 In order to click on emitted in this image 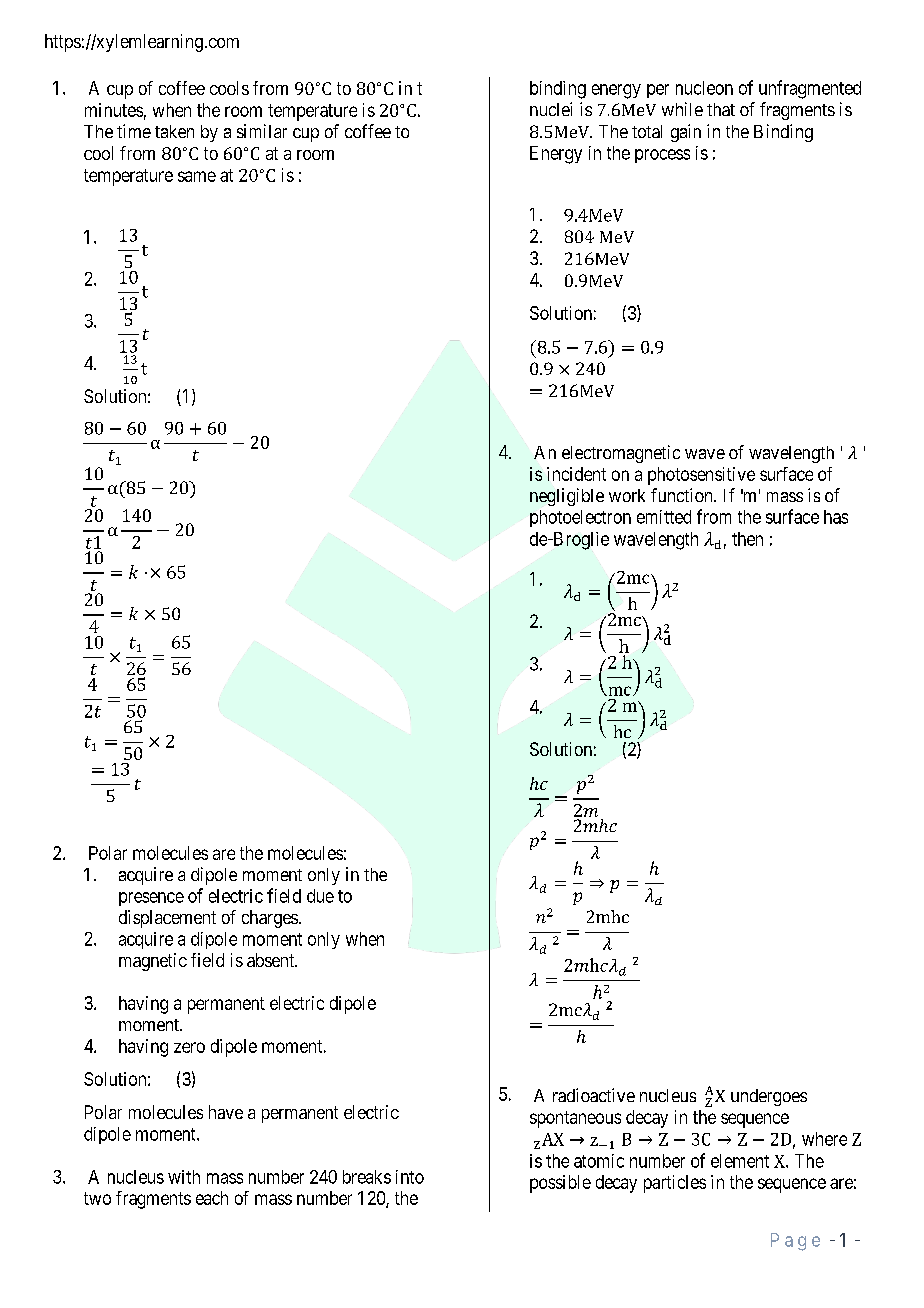, I will do `click(664, 517)`.
